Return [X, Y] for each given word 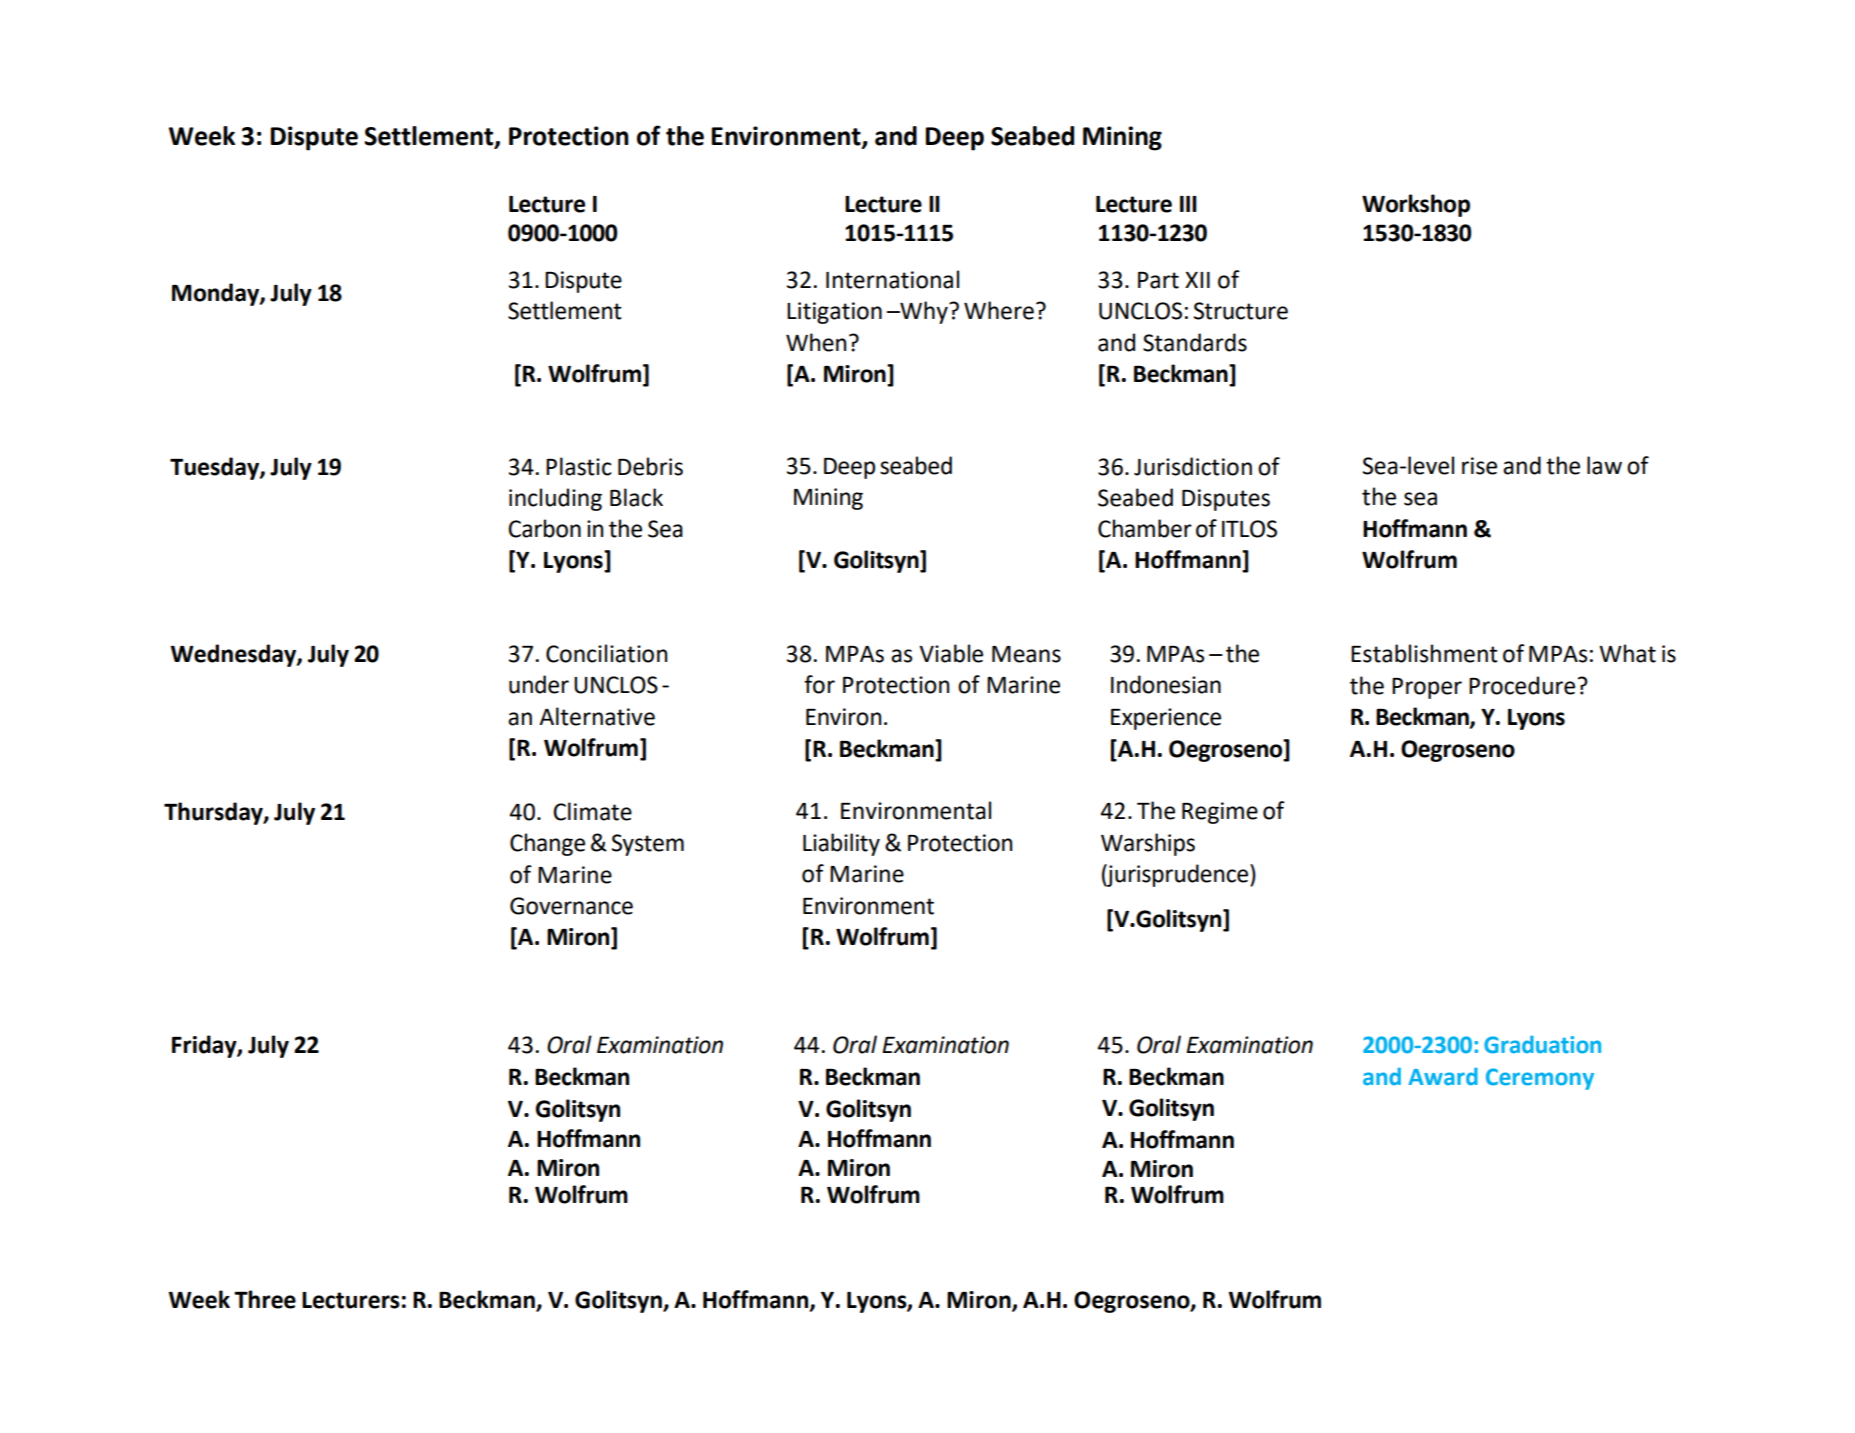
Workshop [1416, 205]
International [892, 279]
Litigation [834, 313]
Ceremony [1540, 1079]
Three [265, 1299]
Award [1443, 1077]
